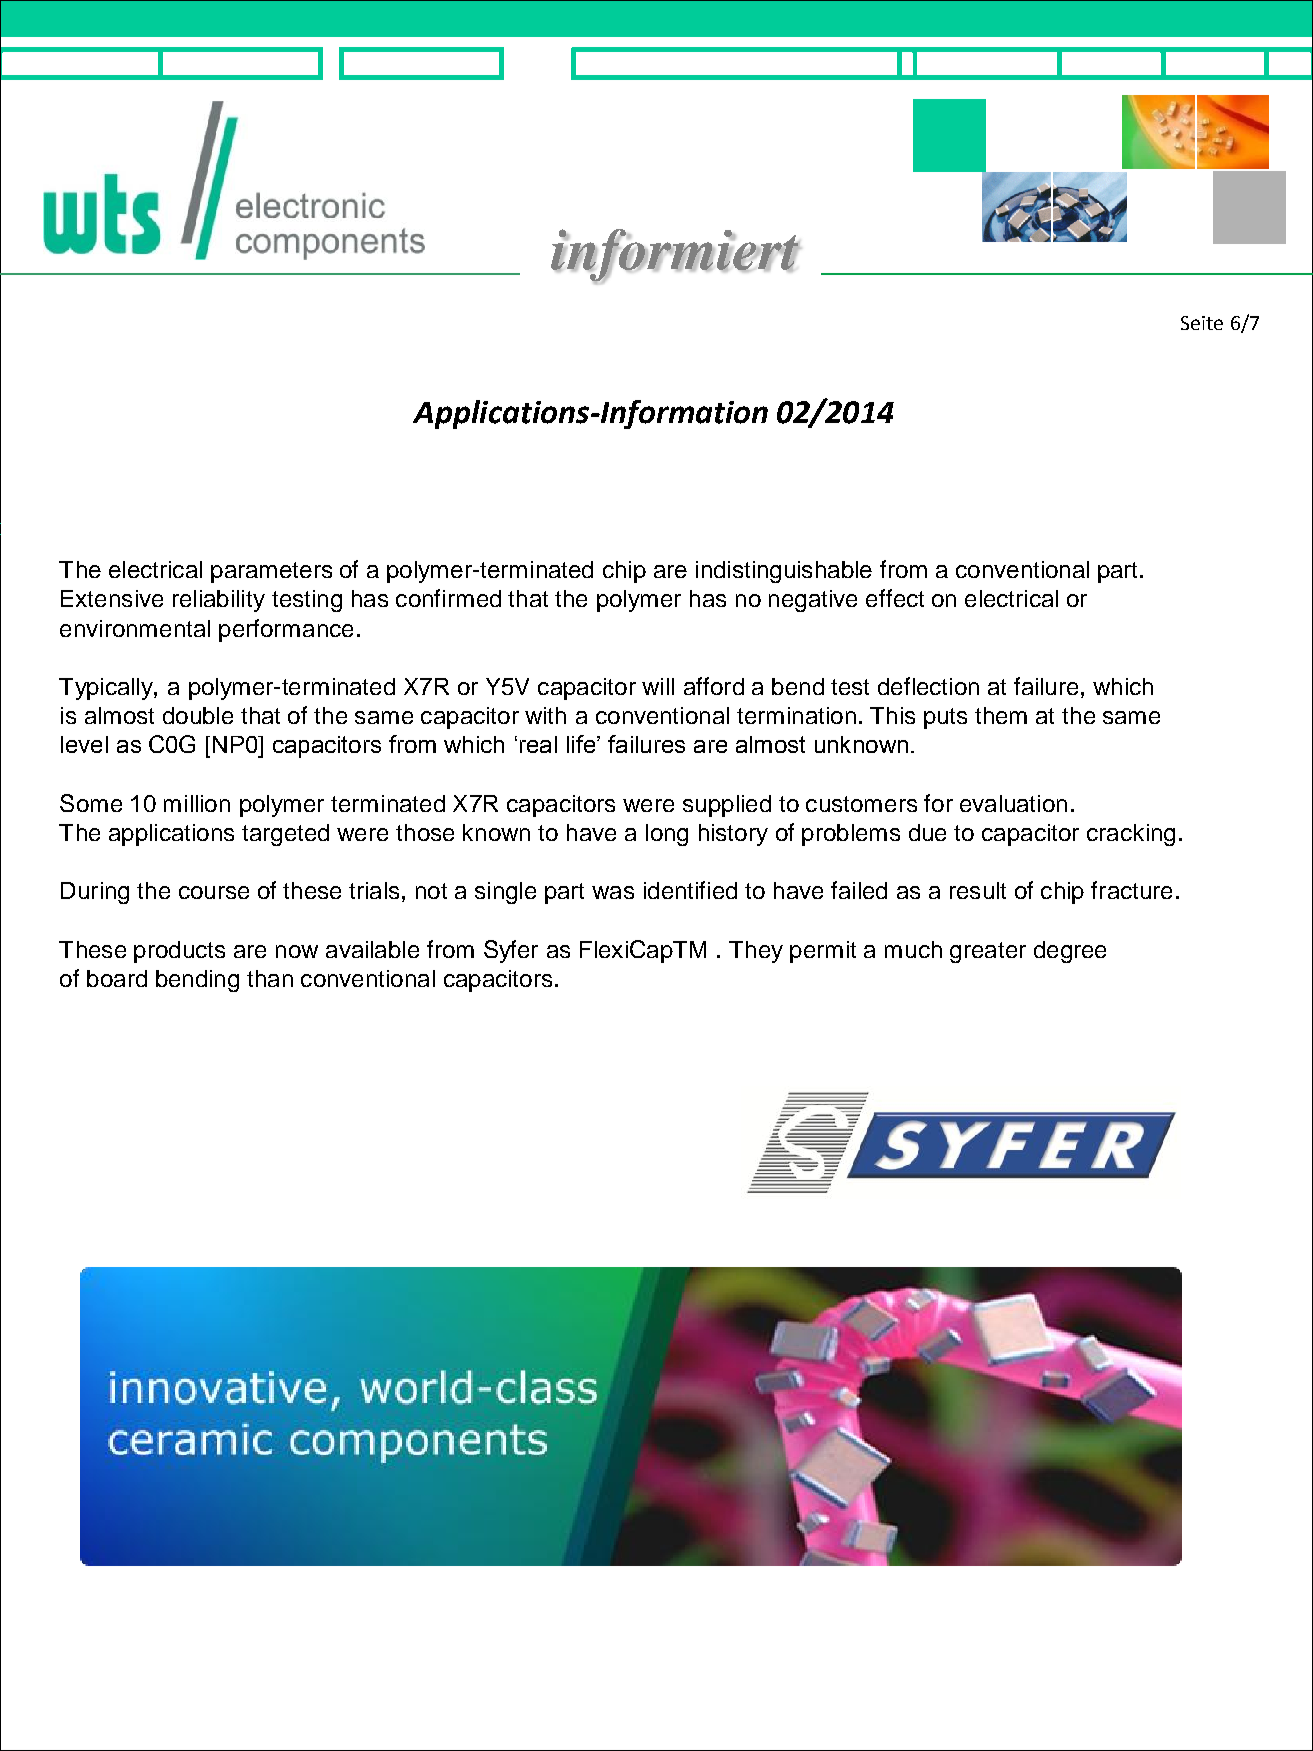 This screenshot has width=1313, height=1751. What do you see at coordinates (756, 952) in the screenshot?
I see `They` at bounding box center [756, 952].
